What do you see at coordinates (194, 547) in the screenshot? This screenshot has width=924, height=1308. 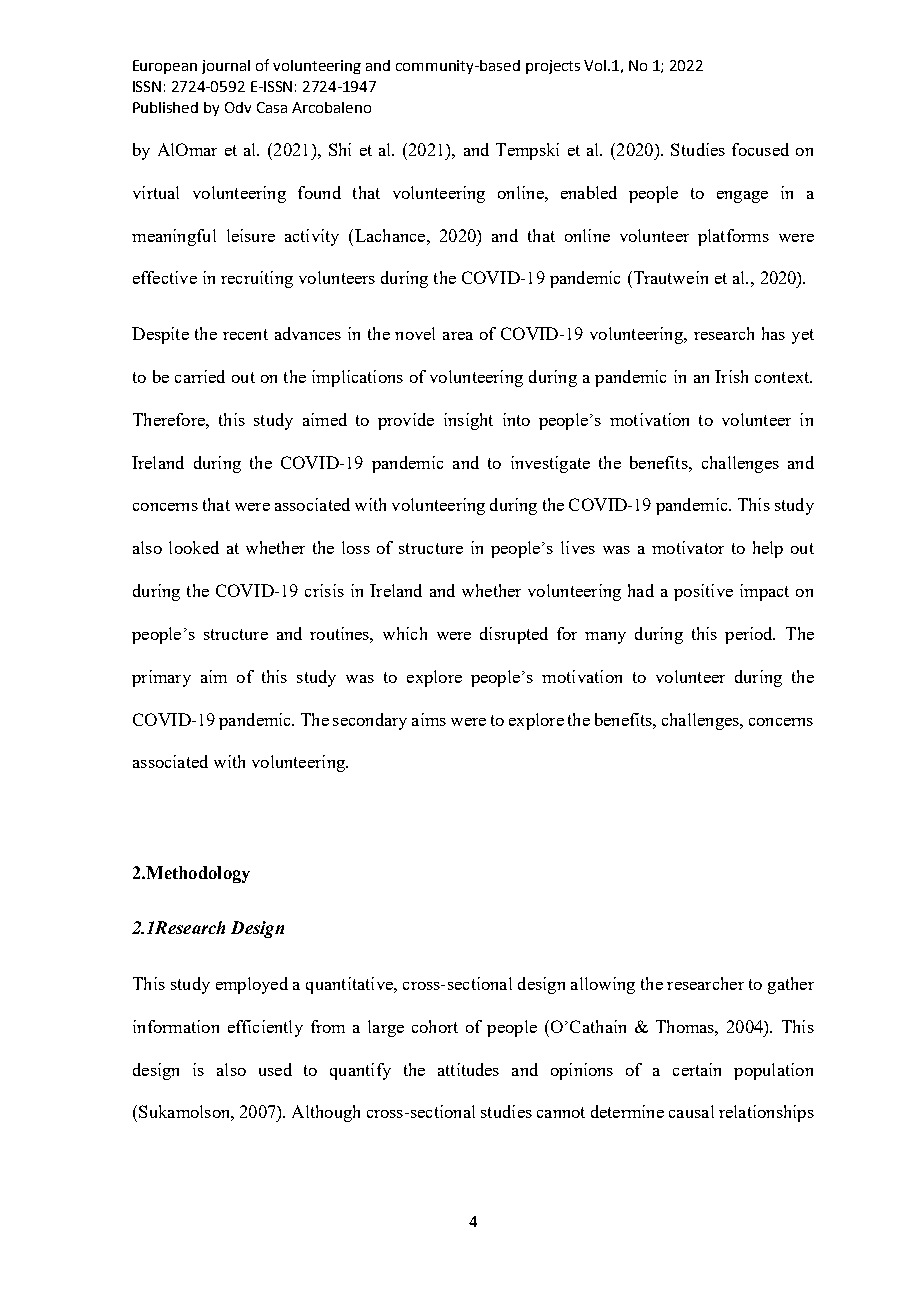 I see `looked` at bounding box center [194, 547].
